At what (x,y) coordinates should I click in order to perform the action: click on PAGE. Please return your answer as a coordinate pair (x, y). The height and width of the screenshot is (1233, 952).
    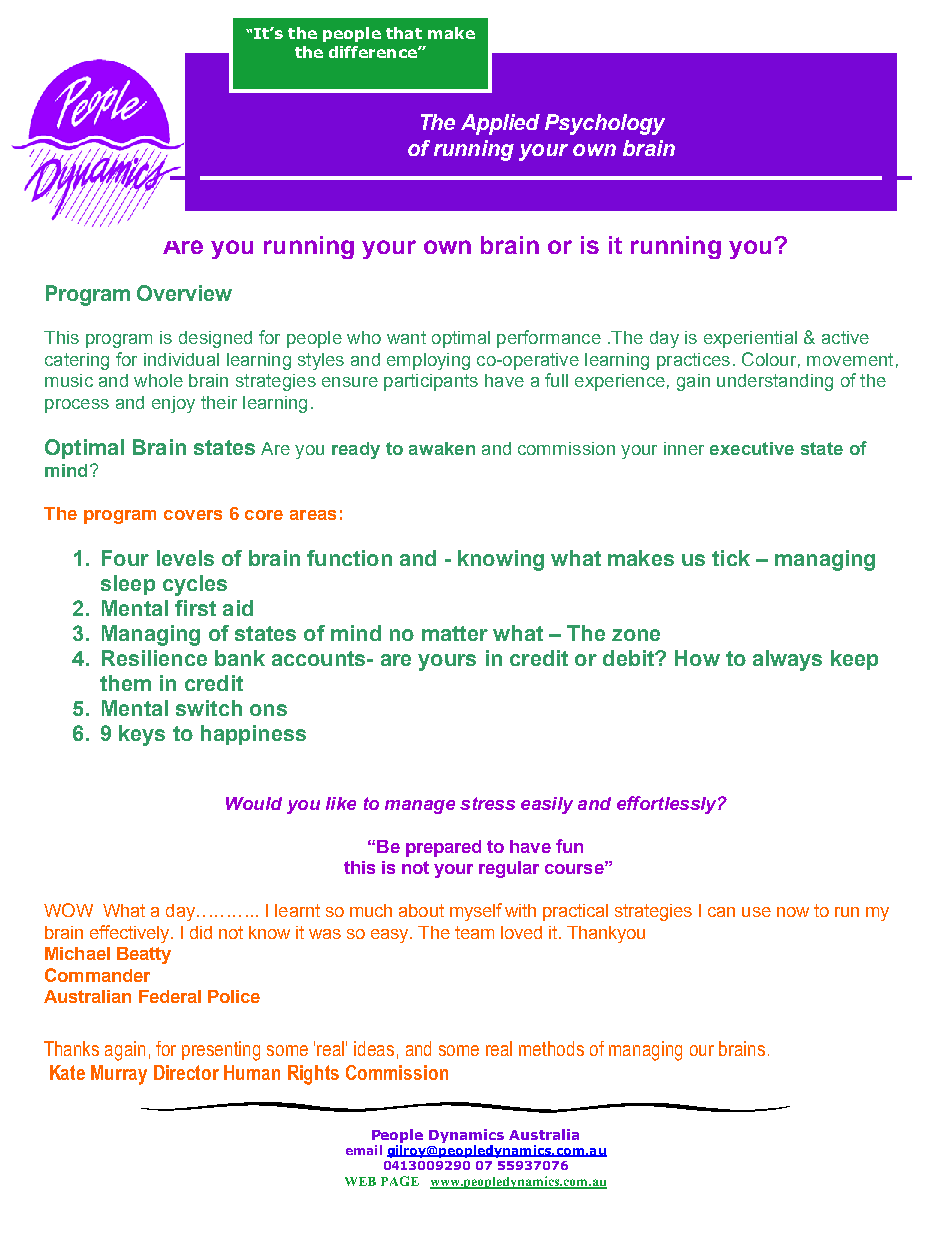
    Looking at the image, I should click on (400, 1181).
